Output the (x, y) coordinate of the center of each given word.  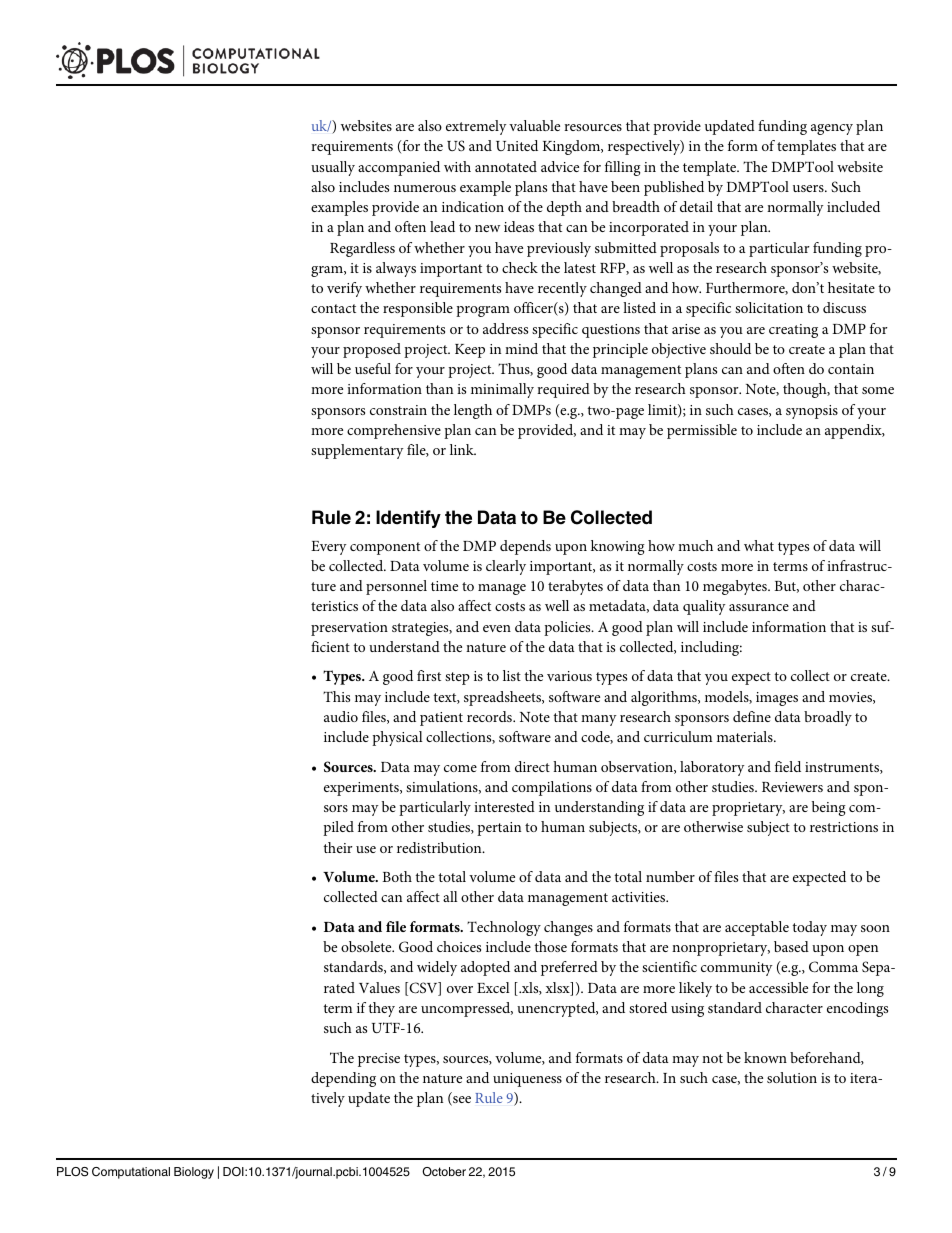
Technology (504, 928)
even (497, 628)
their (338, 847)
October (444, 1171)
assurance (759, 607)
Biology (194, 1173)
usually (333, 168)
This (336, 696)
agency (832, 129)
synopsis (812, 412)
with (457, 166)
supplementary (357, 451)
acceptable (757, 928)
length (473, 411)
